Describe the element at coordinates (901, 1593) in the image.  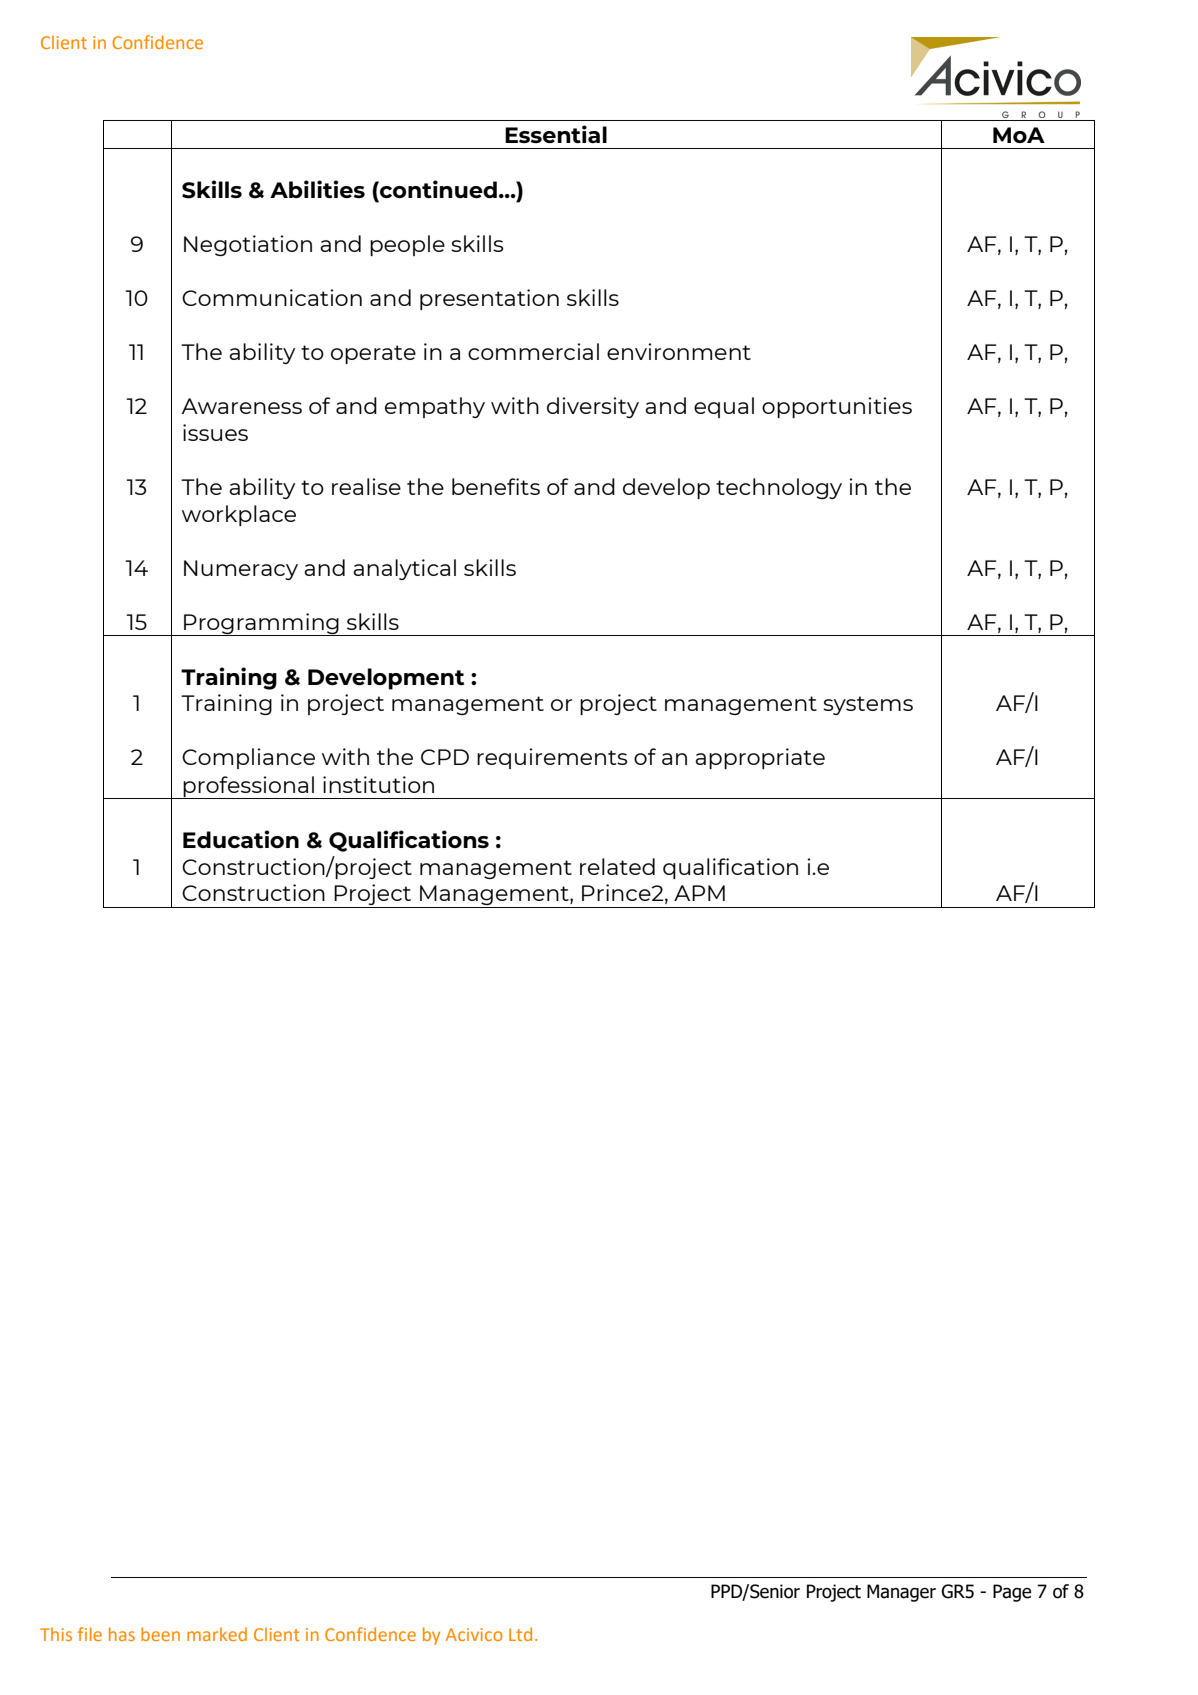
I see `Manager` at that location.
